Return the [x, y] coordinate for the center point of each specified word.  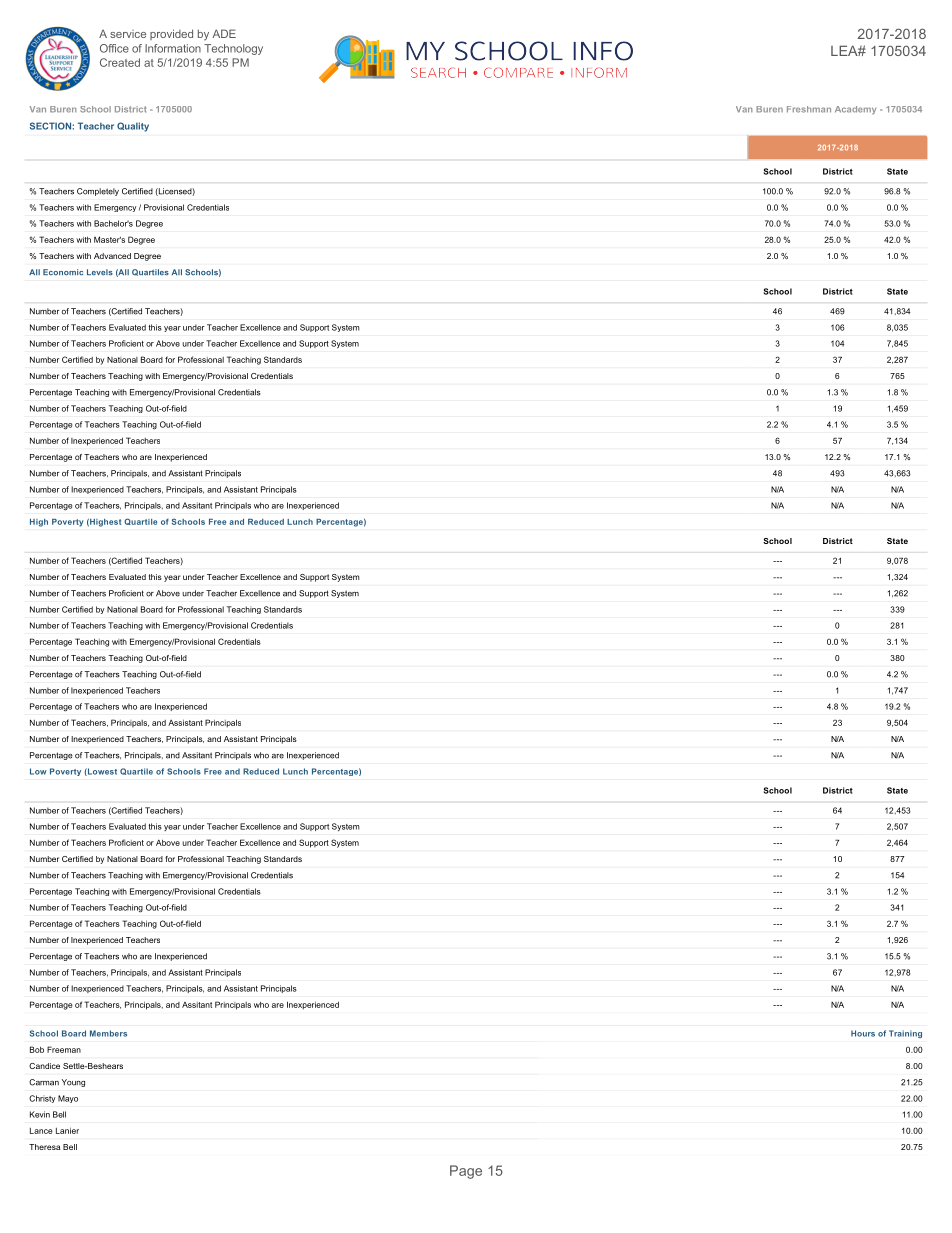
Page [466, 1172]
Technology [233, 49]
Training [905, 1034]
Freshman [809, 109]
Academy [855, 110]
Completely [98, 192]
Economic [63, 272]
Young [73, 1083]
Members [108, 1033]
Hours [863, 1033]
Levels [100, 272]
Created [120, 62]
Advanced [112, 256]
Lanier [67, 1130]
